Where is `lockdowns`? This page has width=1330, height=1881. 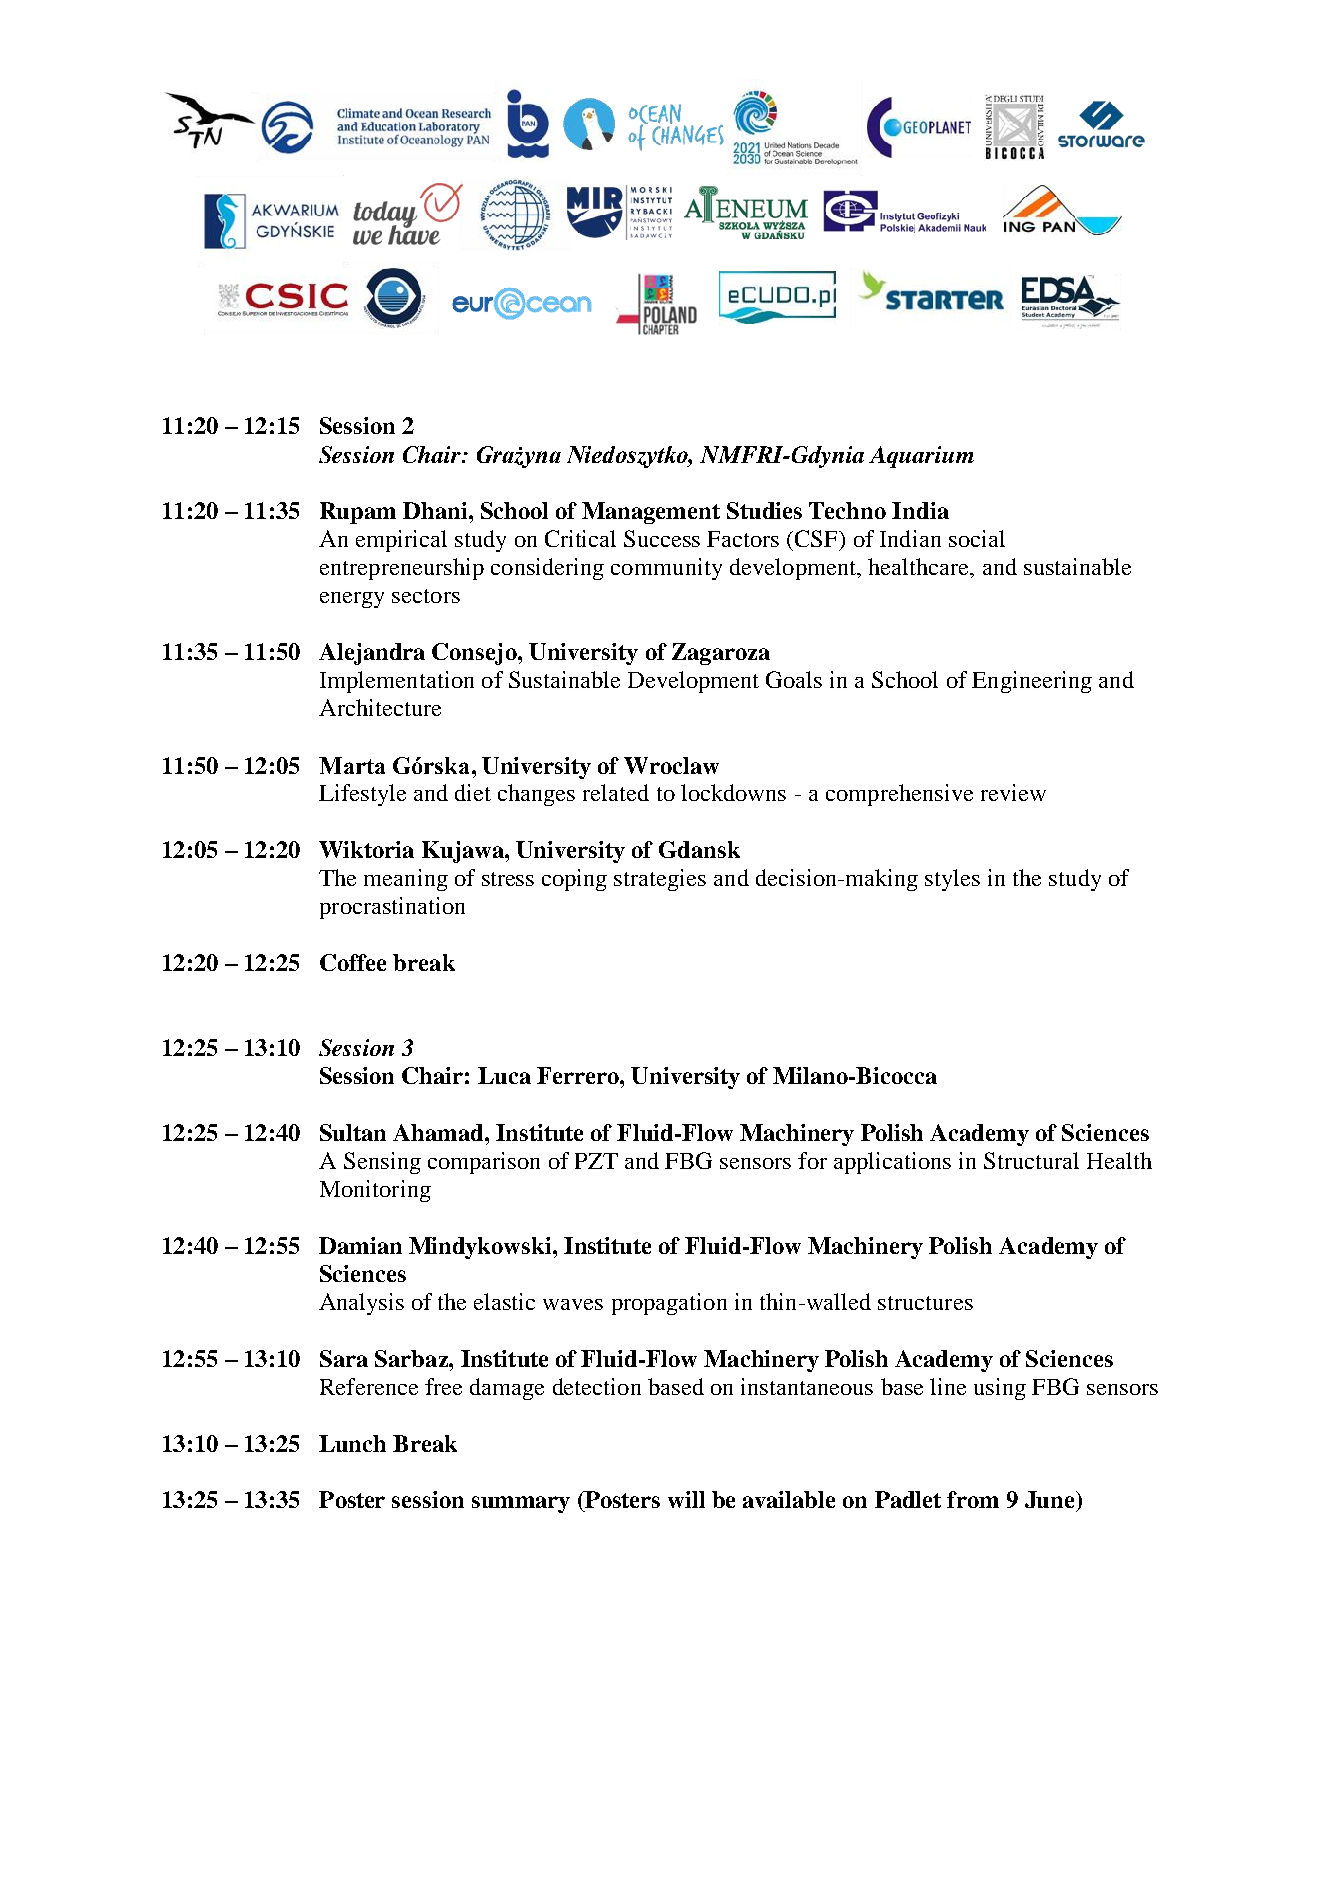 lockdowns is located at coordinates (733, 792).
